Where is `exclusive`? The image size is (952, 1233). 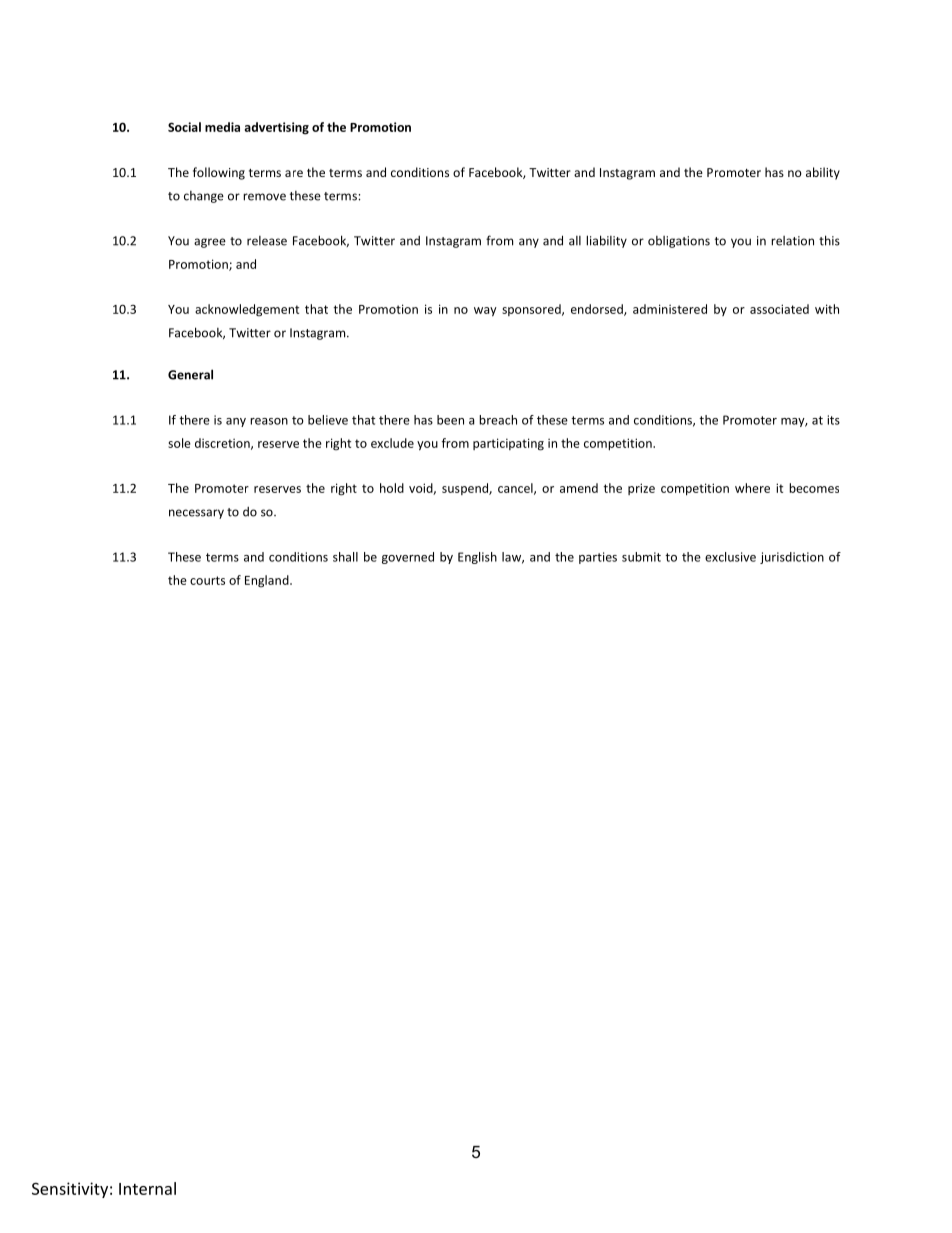
exclusive is located at coordinates (730, 557).
